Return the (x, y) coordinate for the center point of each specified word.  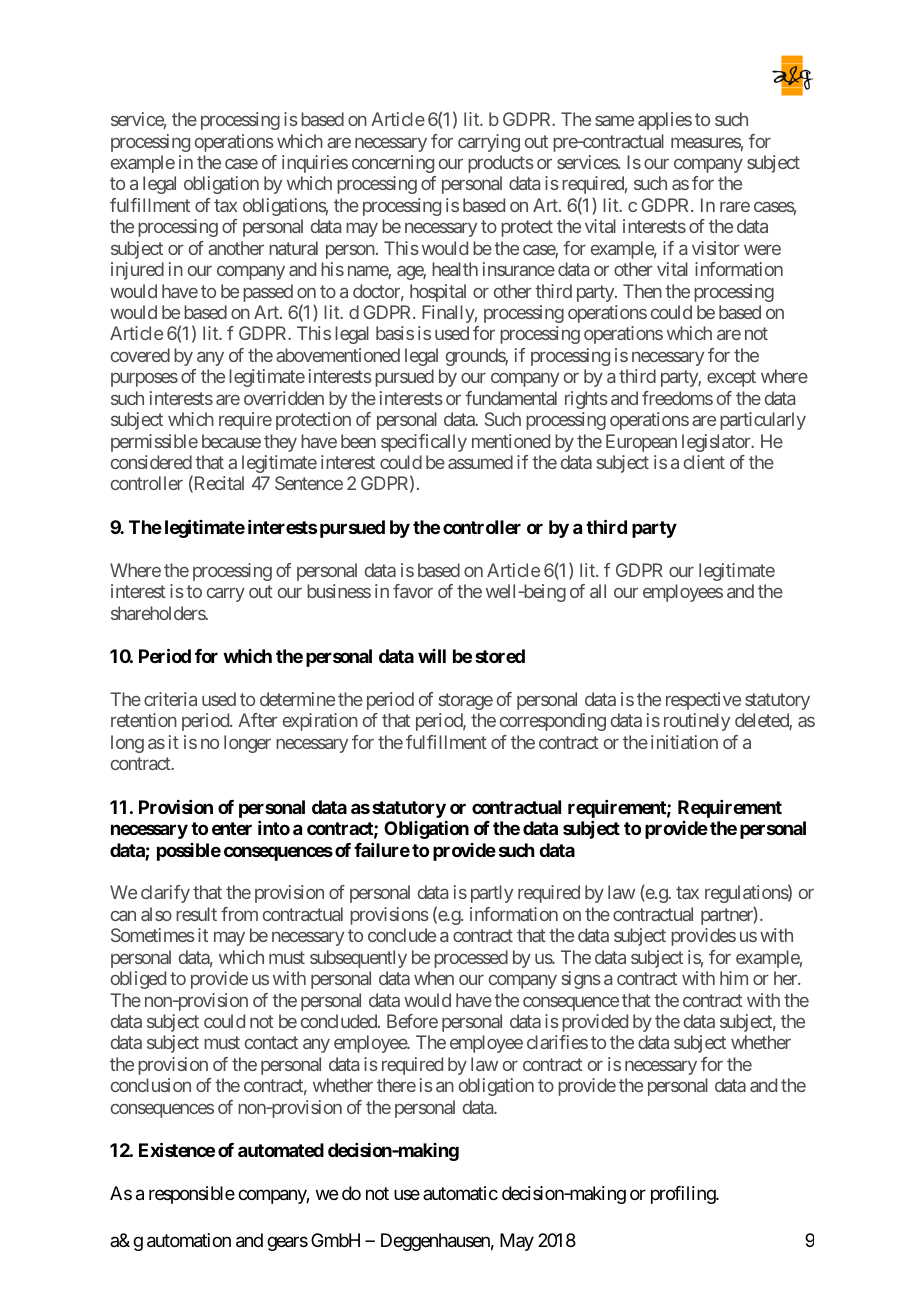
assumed (480, 462)
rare (735, 207)
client (704, 462)
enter (232, 828)
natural (293, 248)
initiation (684, 742)
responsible (192, 1195)
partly (492, 894)
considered (151, 462)
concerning (393, 164)
